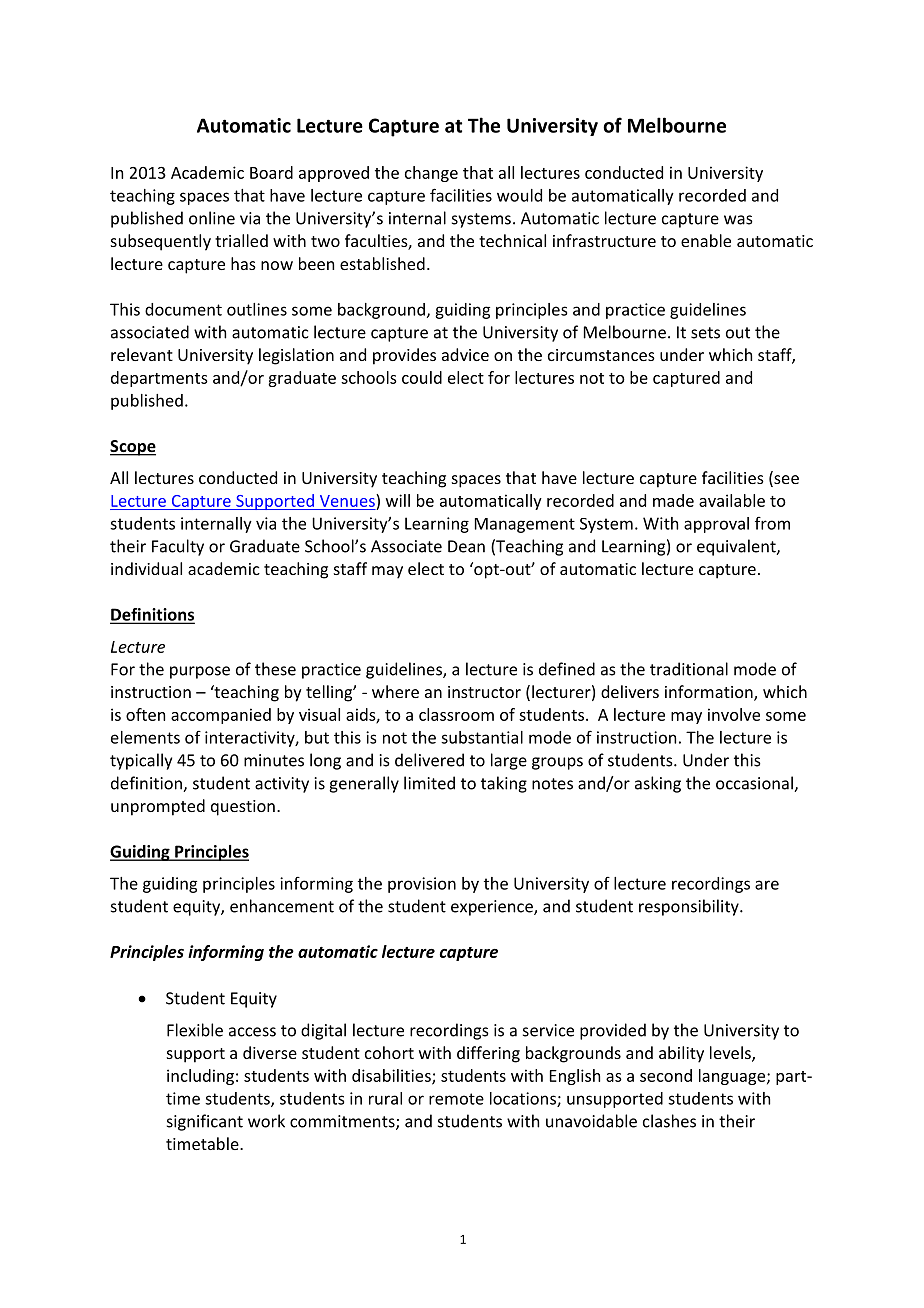 This screenshot has width=924, height=1308. I want to click on instructor, so click(484, 692).
